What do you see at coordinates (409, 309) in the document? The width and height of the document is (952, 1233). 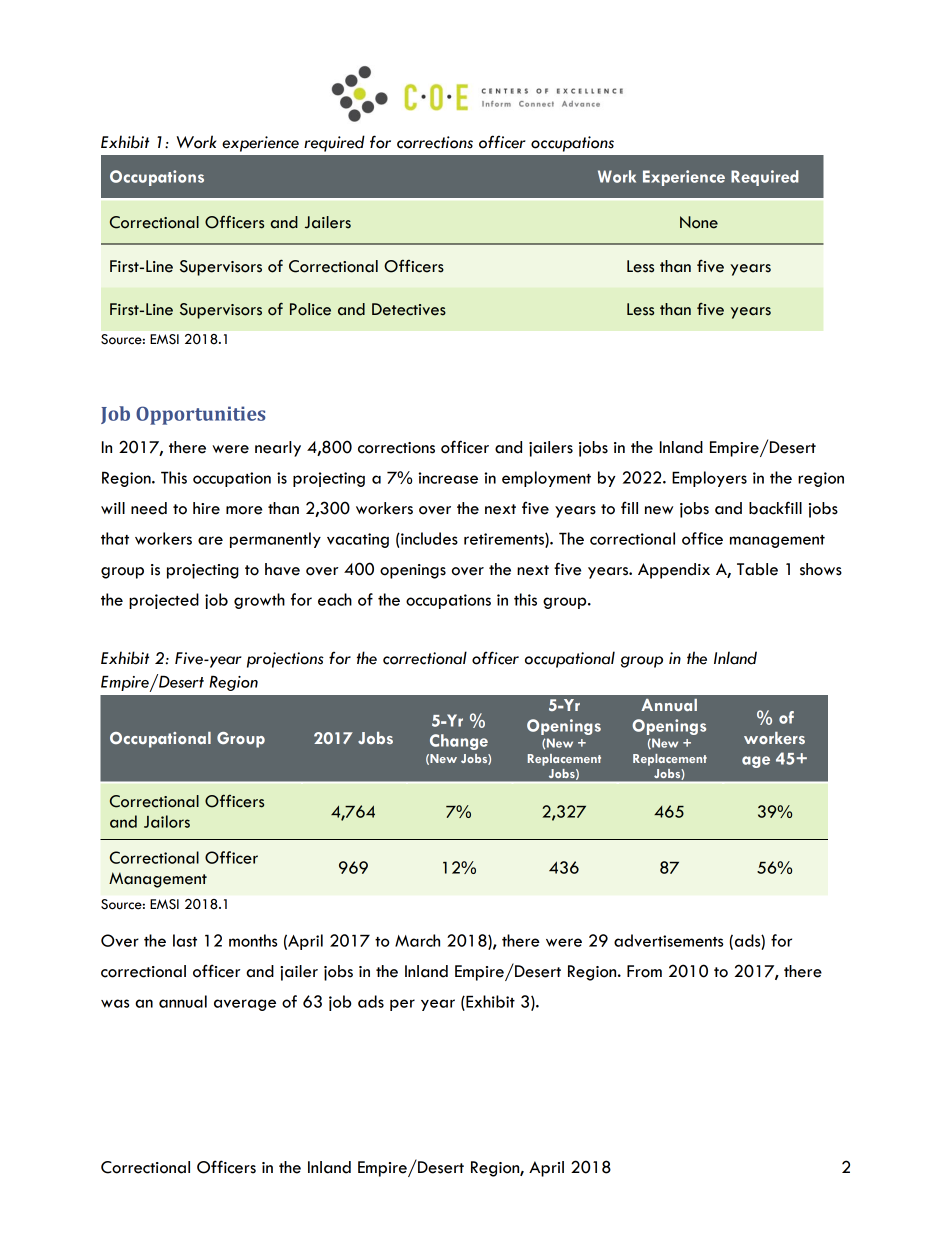 I see `Detectives` at bounding box center [409, 309].
